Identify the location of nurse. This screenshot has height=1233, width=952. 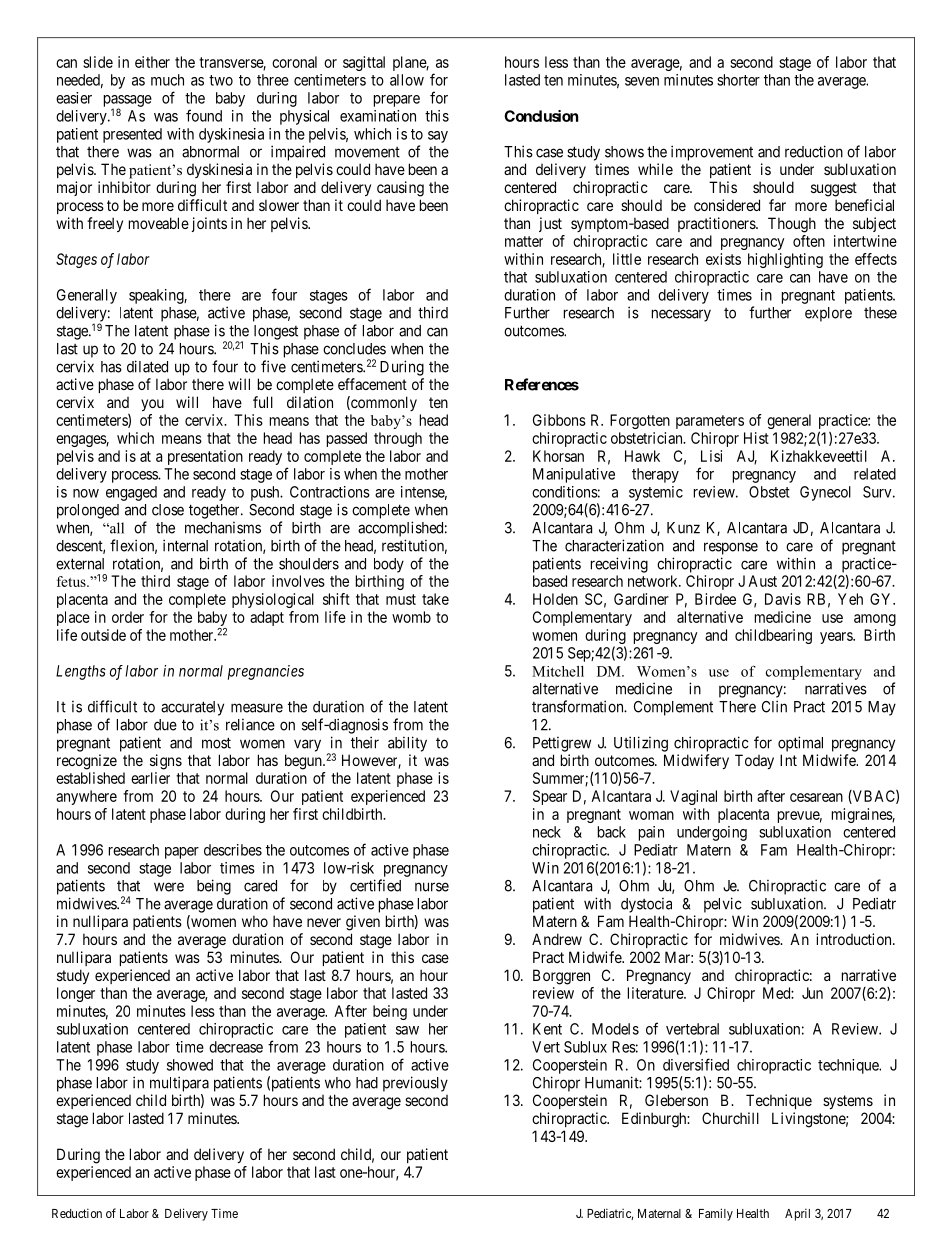
(432, 887).
